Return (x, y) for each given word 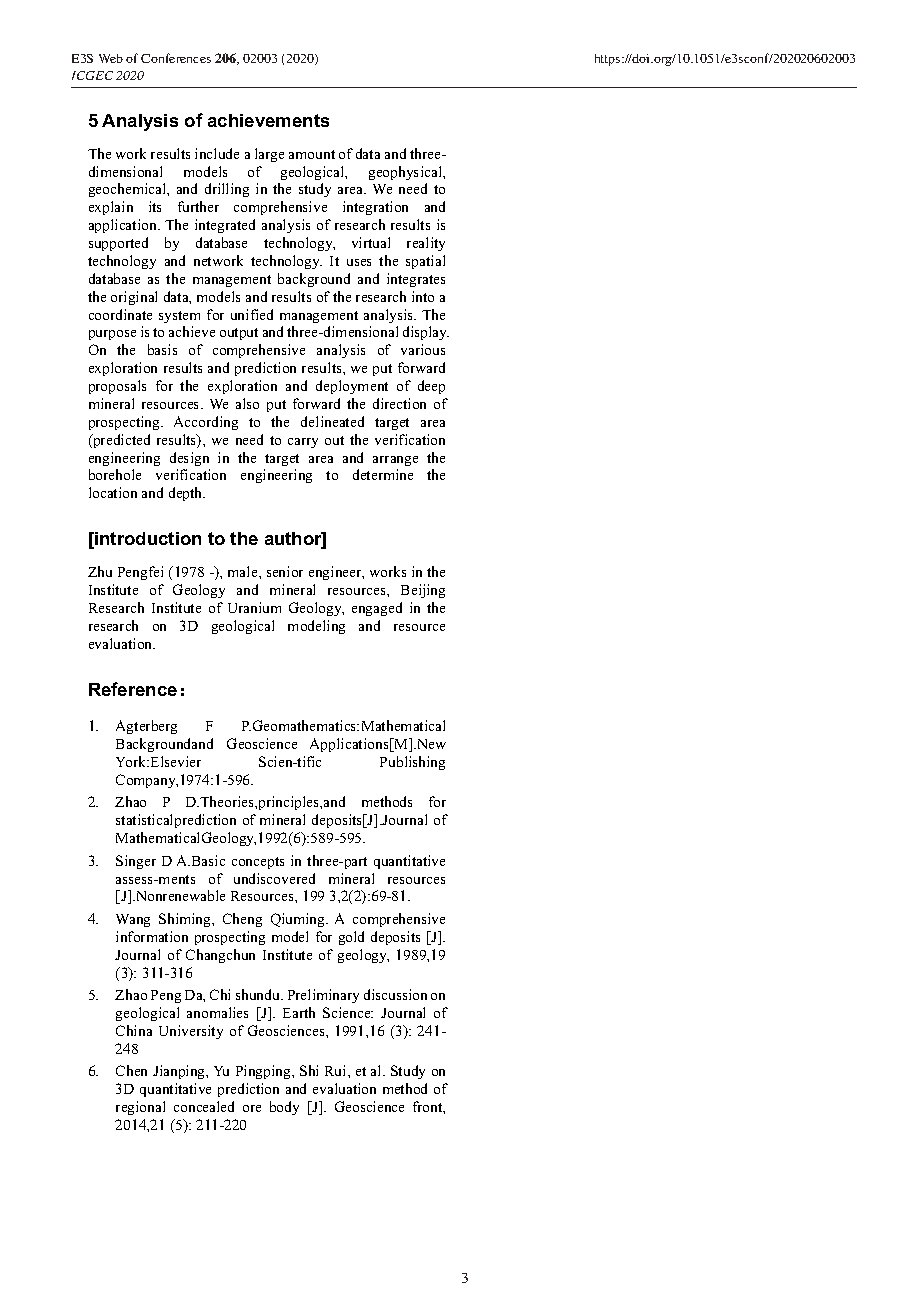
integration (375, 208)
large (269, 155)
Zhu (100, 571)
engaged (377, 609)
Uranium (254, 607)
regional (140, 1108)
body (284, 1108)
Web (111, 58)
